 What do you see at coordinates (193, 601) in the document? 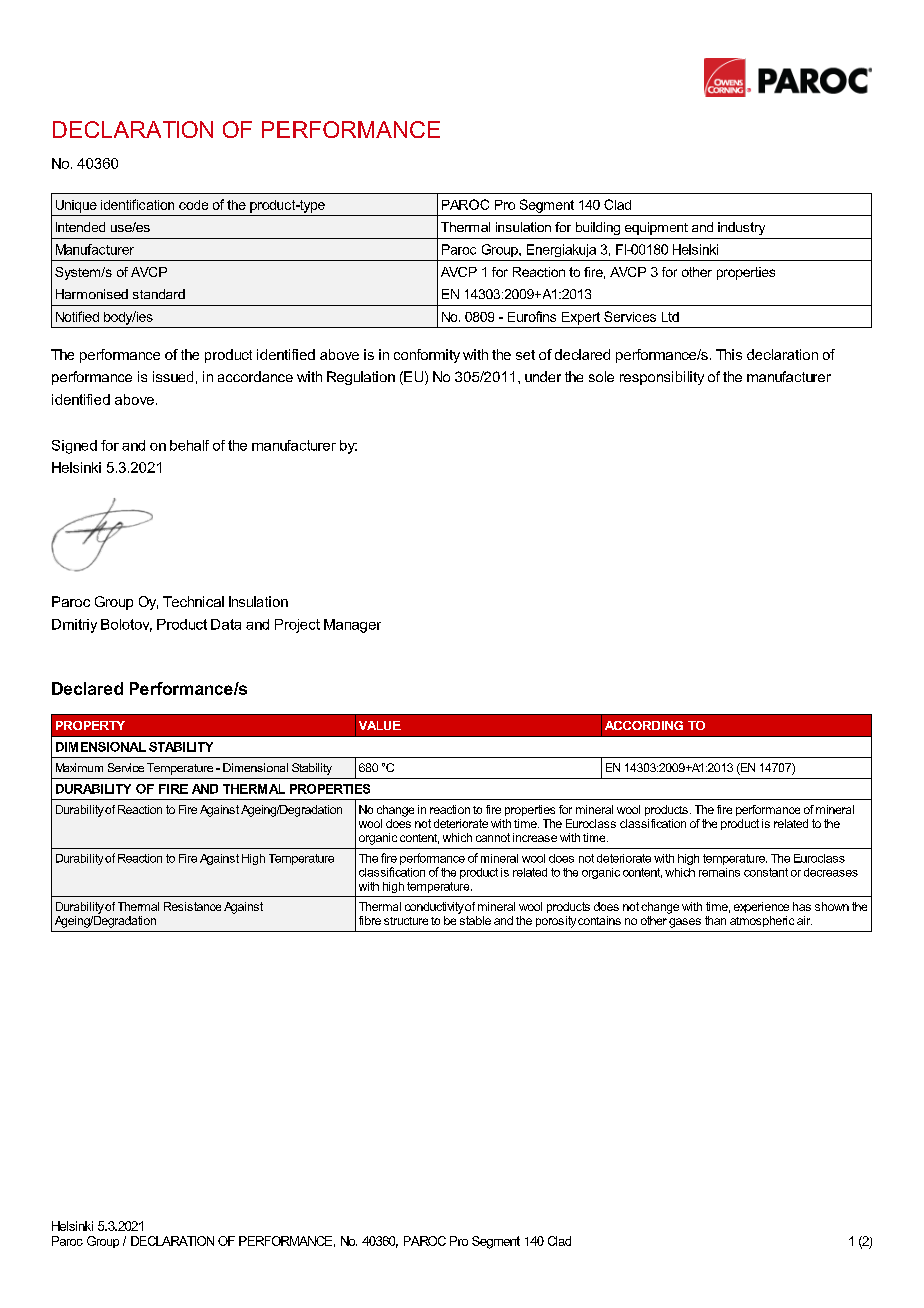
I see `Technical` at bounding box center [193, 601].
